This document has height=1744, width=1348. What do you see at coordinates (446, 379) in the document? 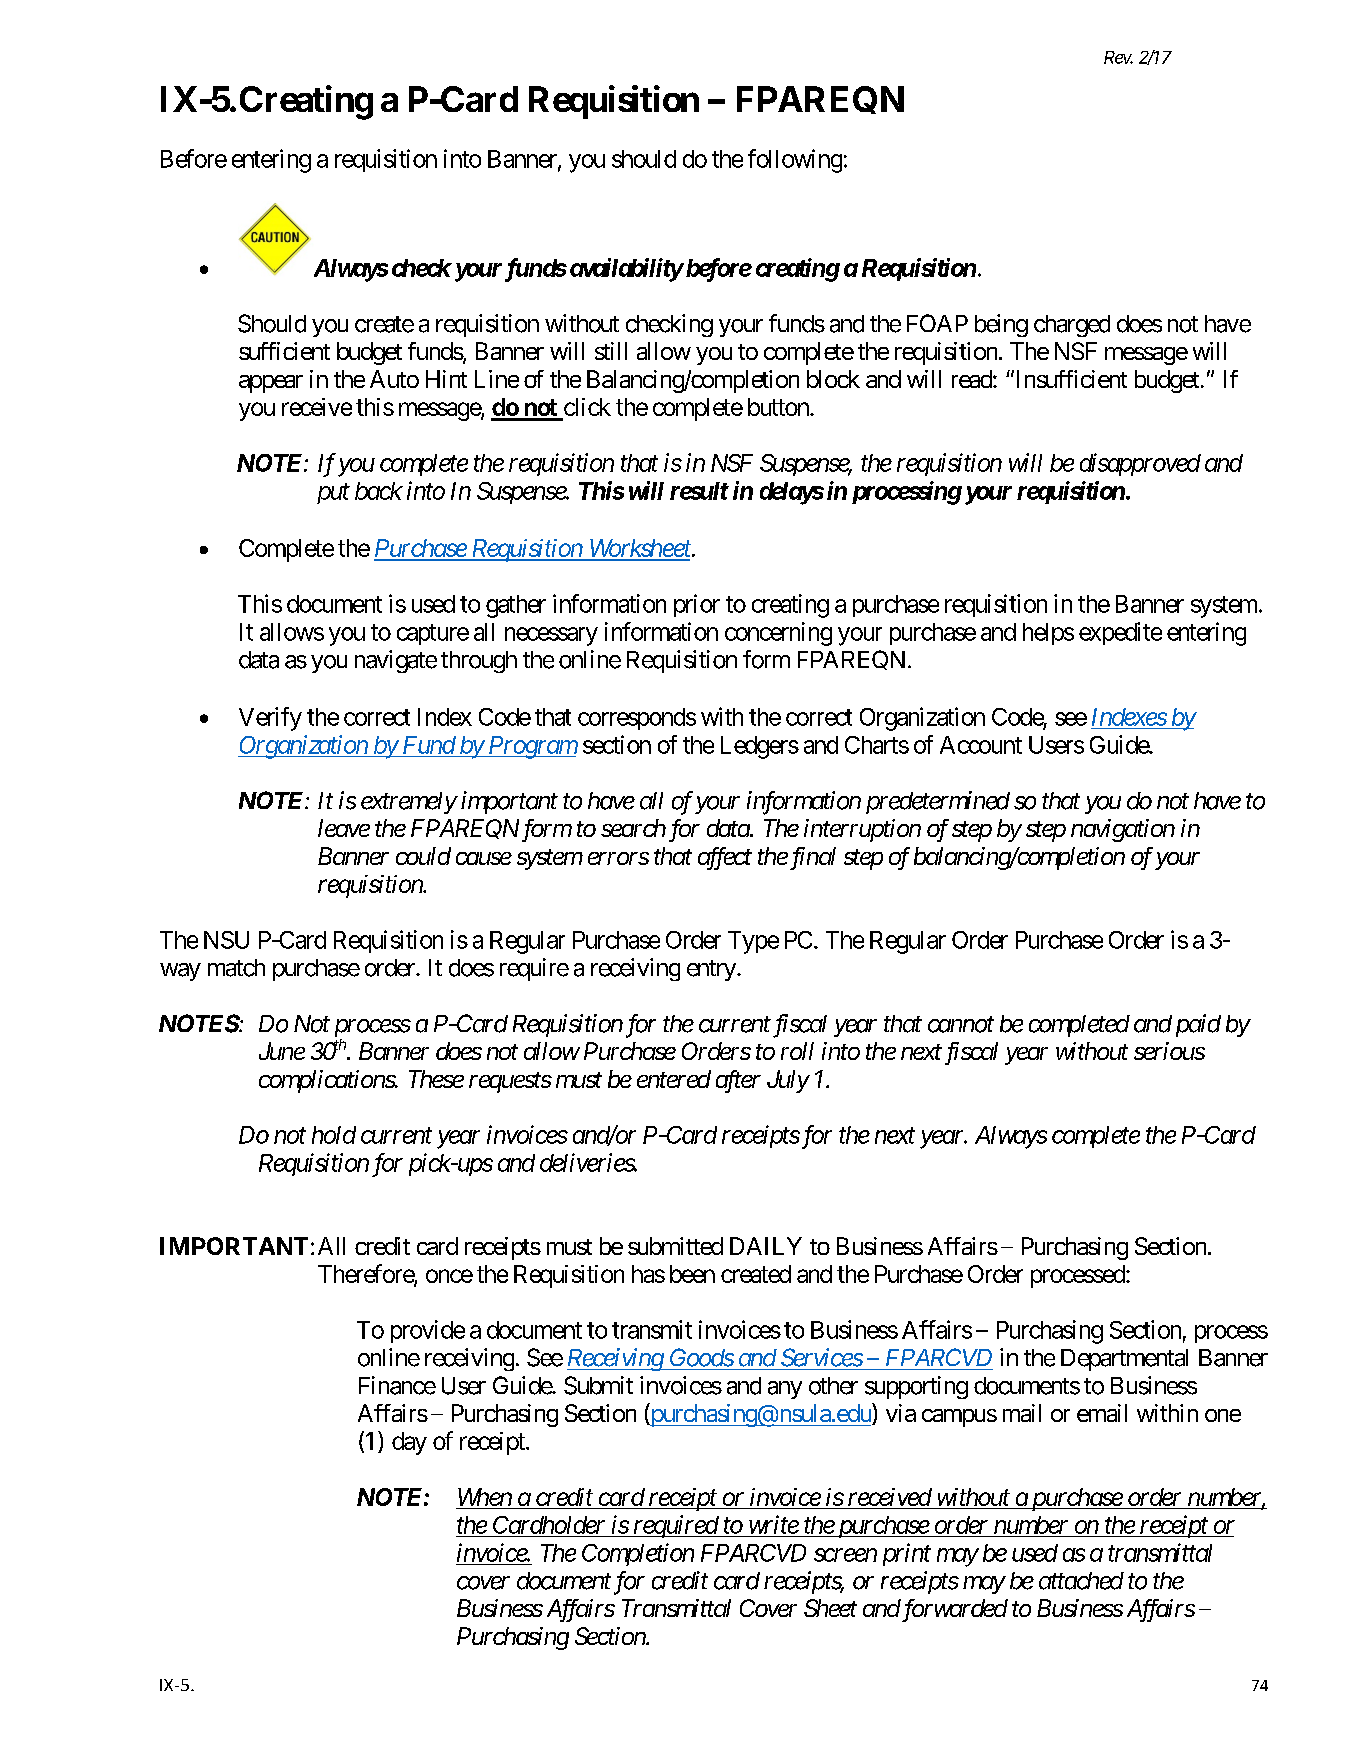
I see `Hint` at bounding box center [446, 379].
